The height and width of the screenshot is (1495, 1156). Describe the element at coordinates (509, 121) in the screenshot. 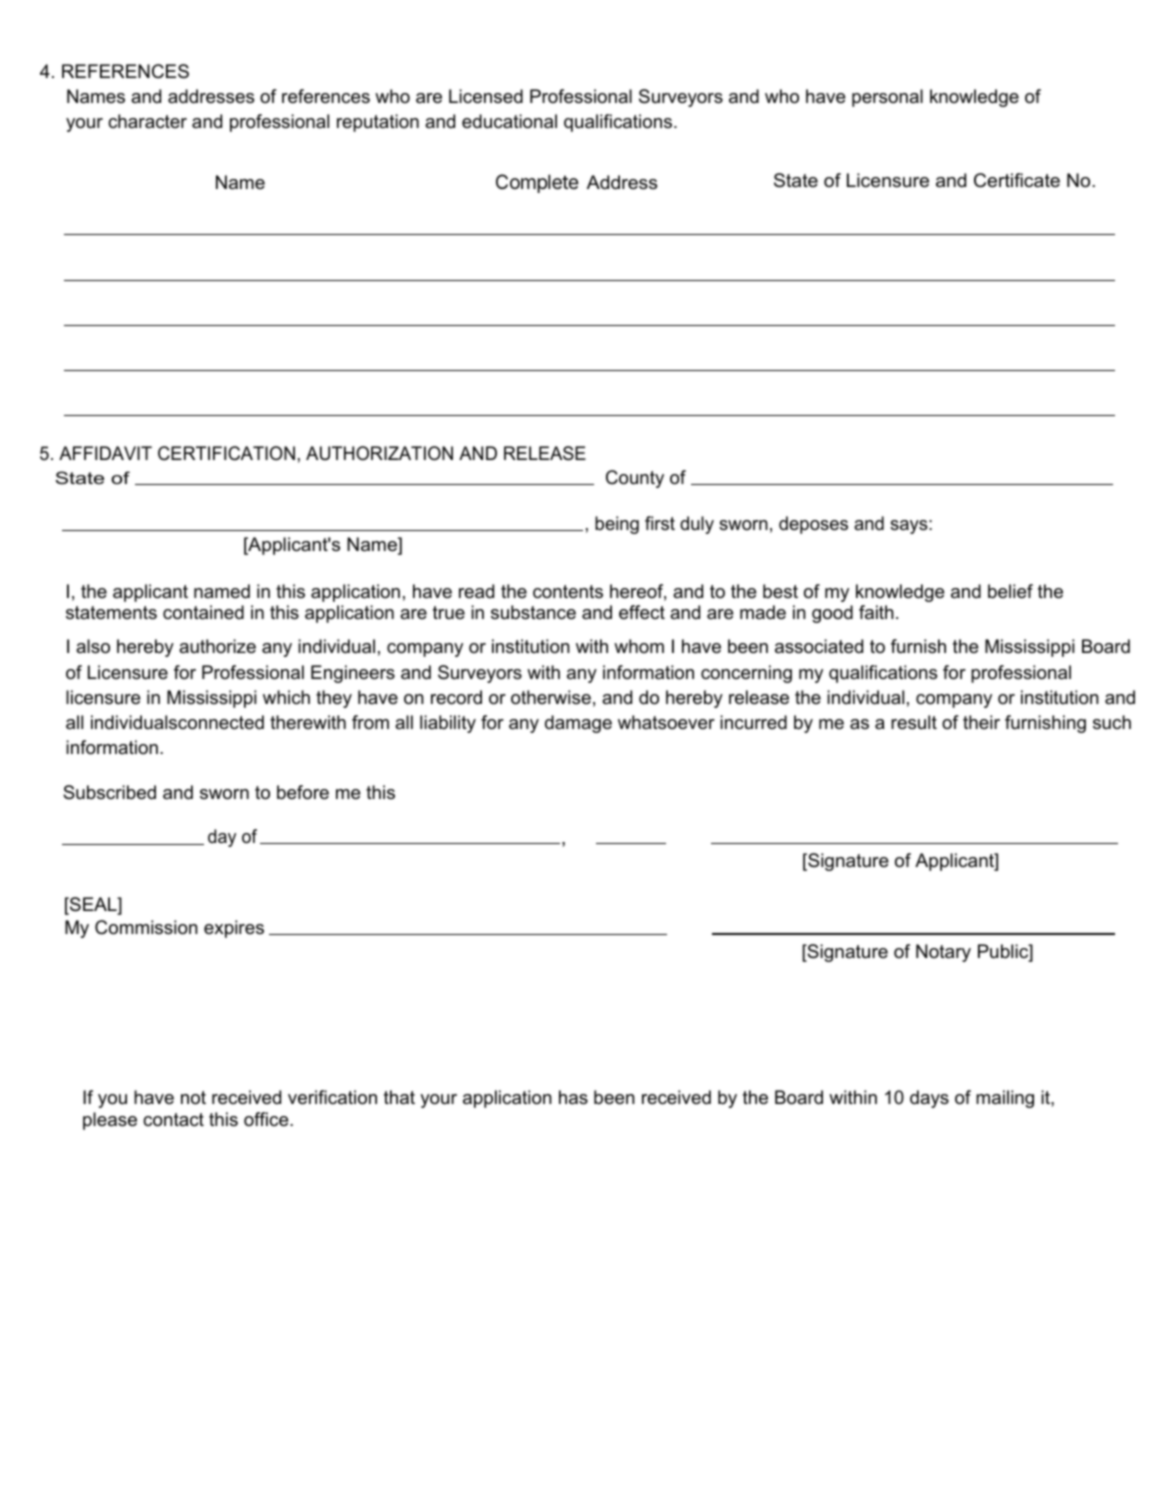

I see `educational` at that location.
